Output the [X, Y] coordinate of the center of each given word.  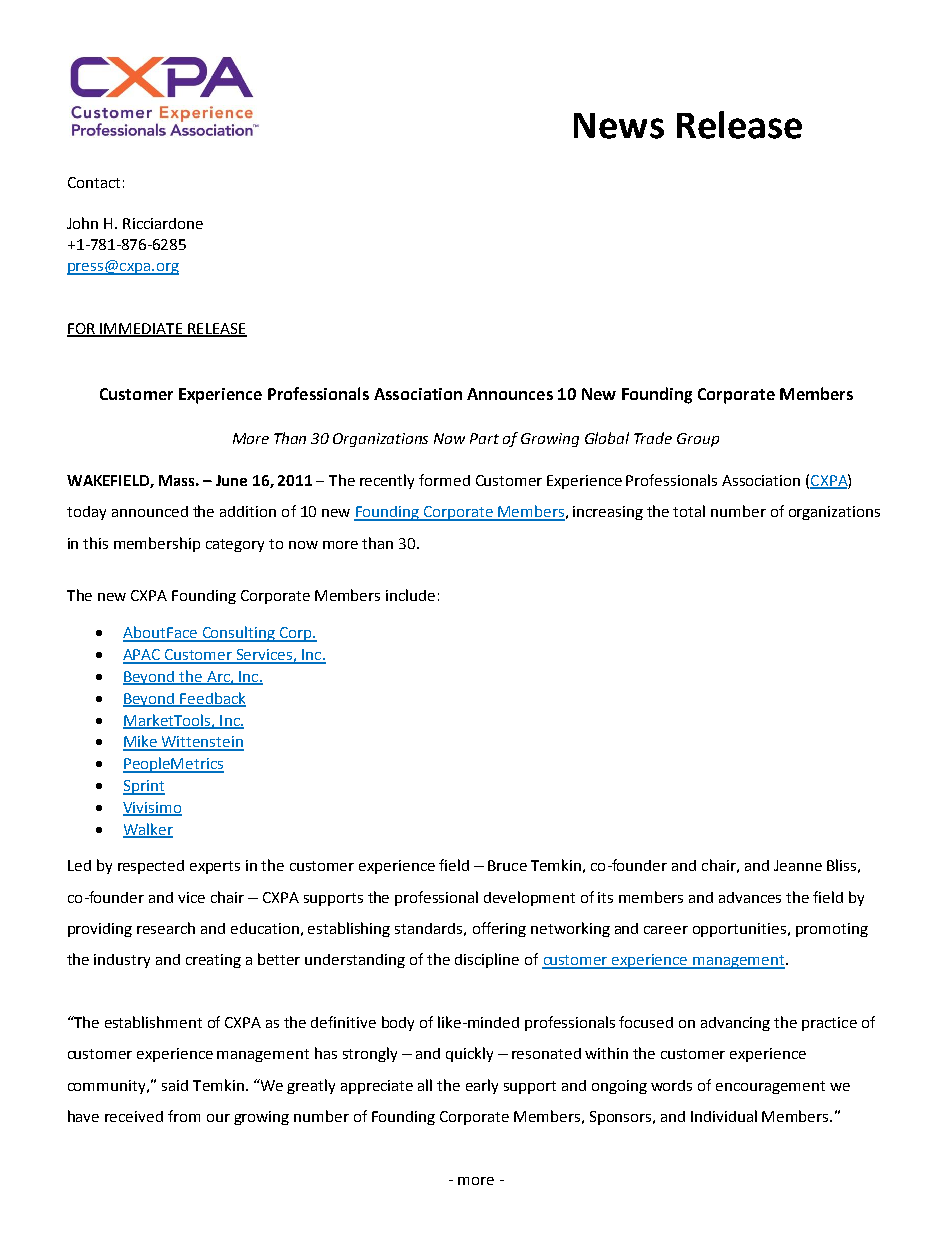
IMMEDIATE [142, 329]
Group [698, 440]
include [410, 595]
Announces [510, 394]
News [619, 126]
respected [151, 867]
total [689, 511]
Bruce [507, 865]
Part [484, 438]
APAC [143, 656]
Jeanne [798, 865]
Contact [94, 182]
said [175, 1085]
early [482, 1086]
